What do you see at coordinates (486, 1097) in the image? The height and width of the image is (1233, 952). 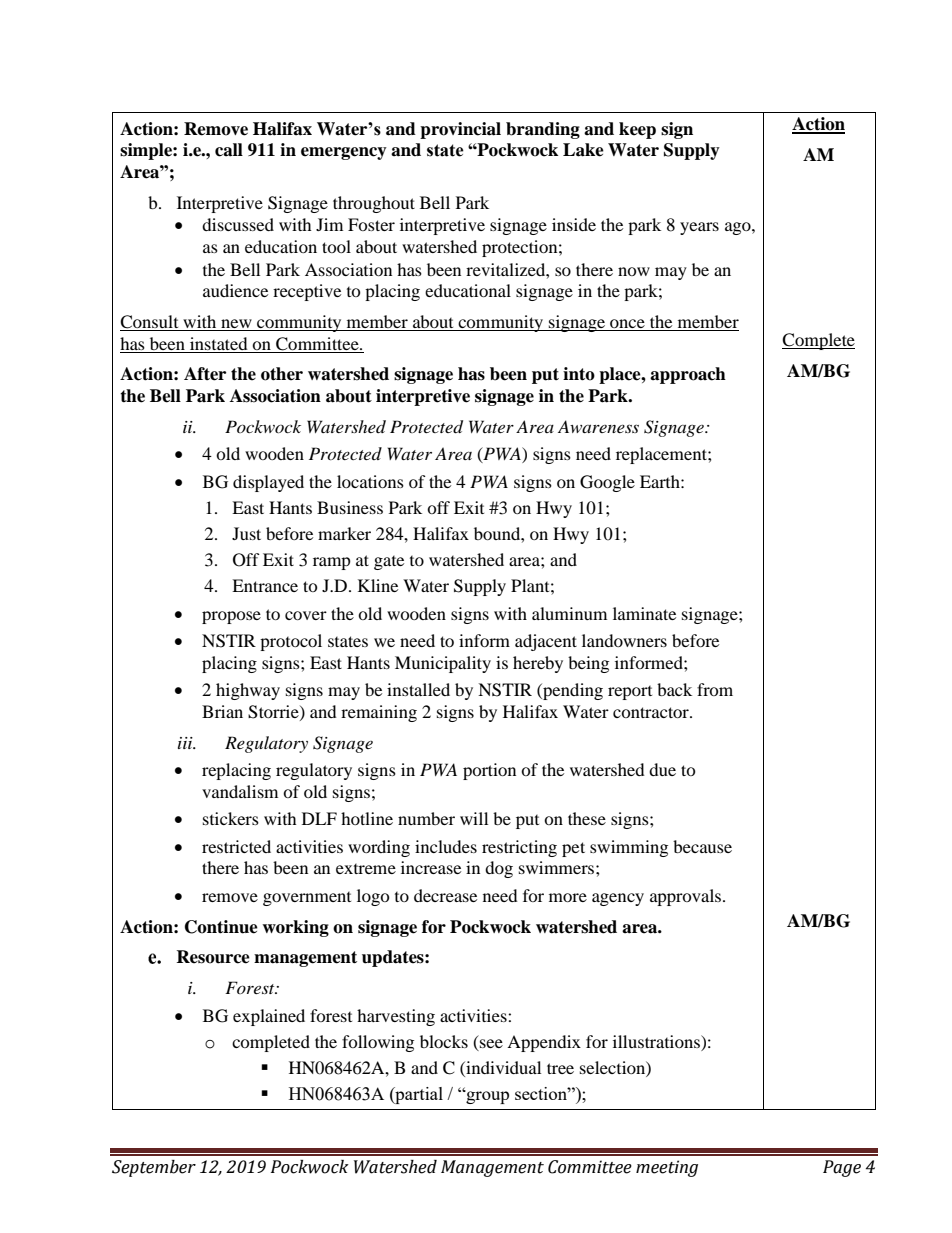 I see `group` at bounding box center [486, 1097].
